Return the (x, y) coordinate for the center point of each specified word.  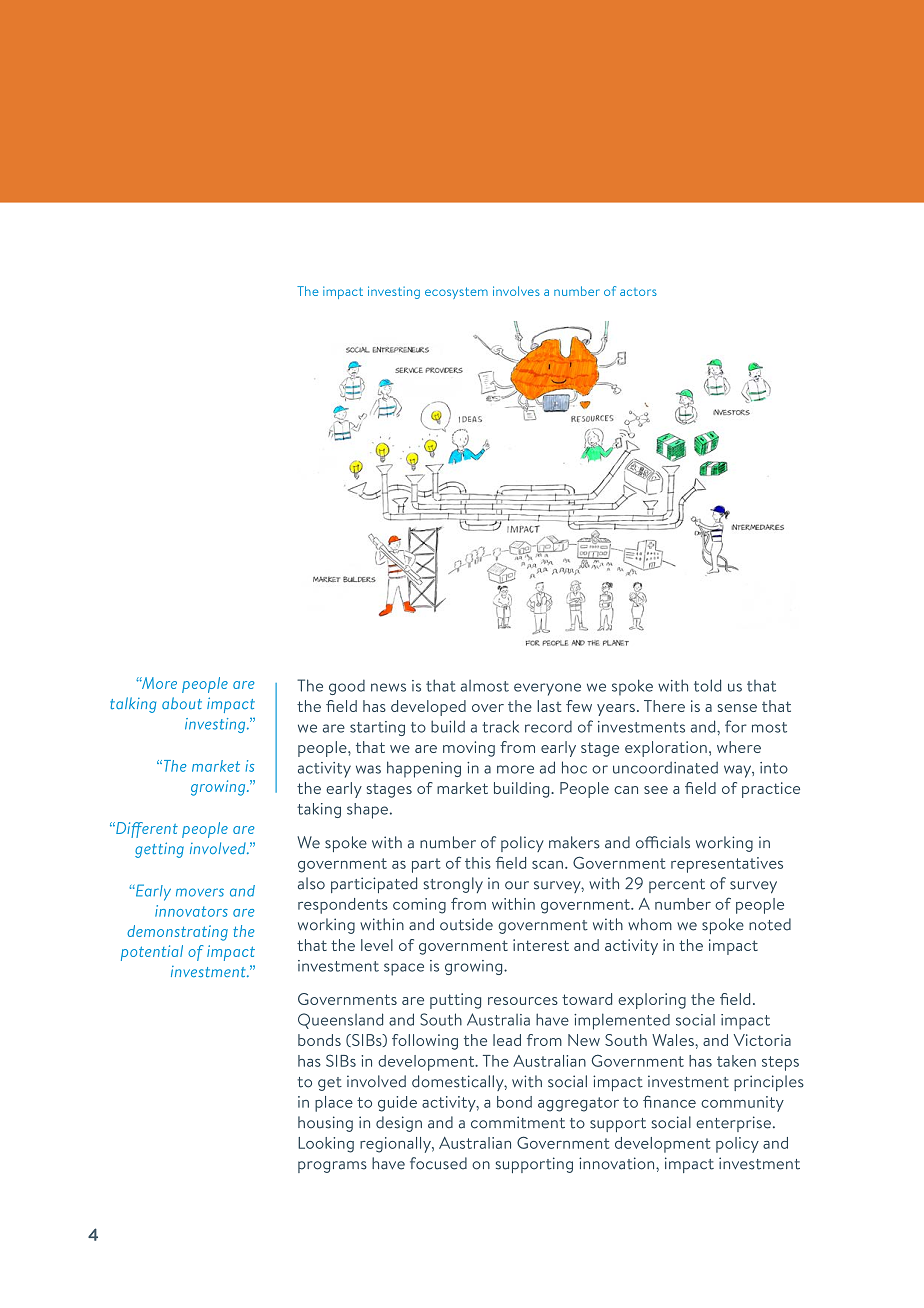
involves (516, 291)
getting (159, 850)
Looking (326, 1145)
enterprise (733, 1124)
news (388, 687)
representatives (727, 865)
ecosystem (456, 293)
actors (638, 292)
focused (438, 1163)
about (182, 703)
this (478, 863)
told (707, 685)
